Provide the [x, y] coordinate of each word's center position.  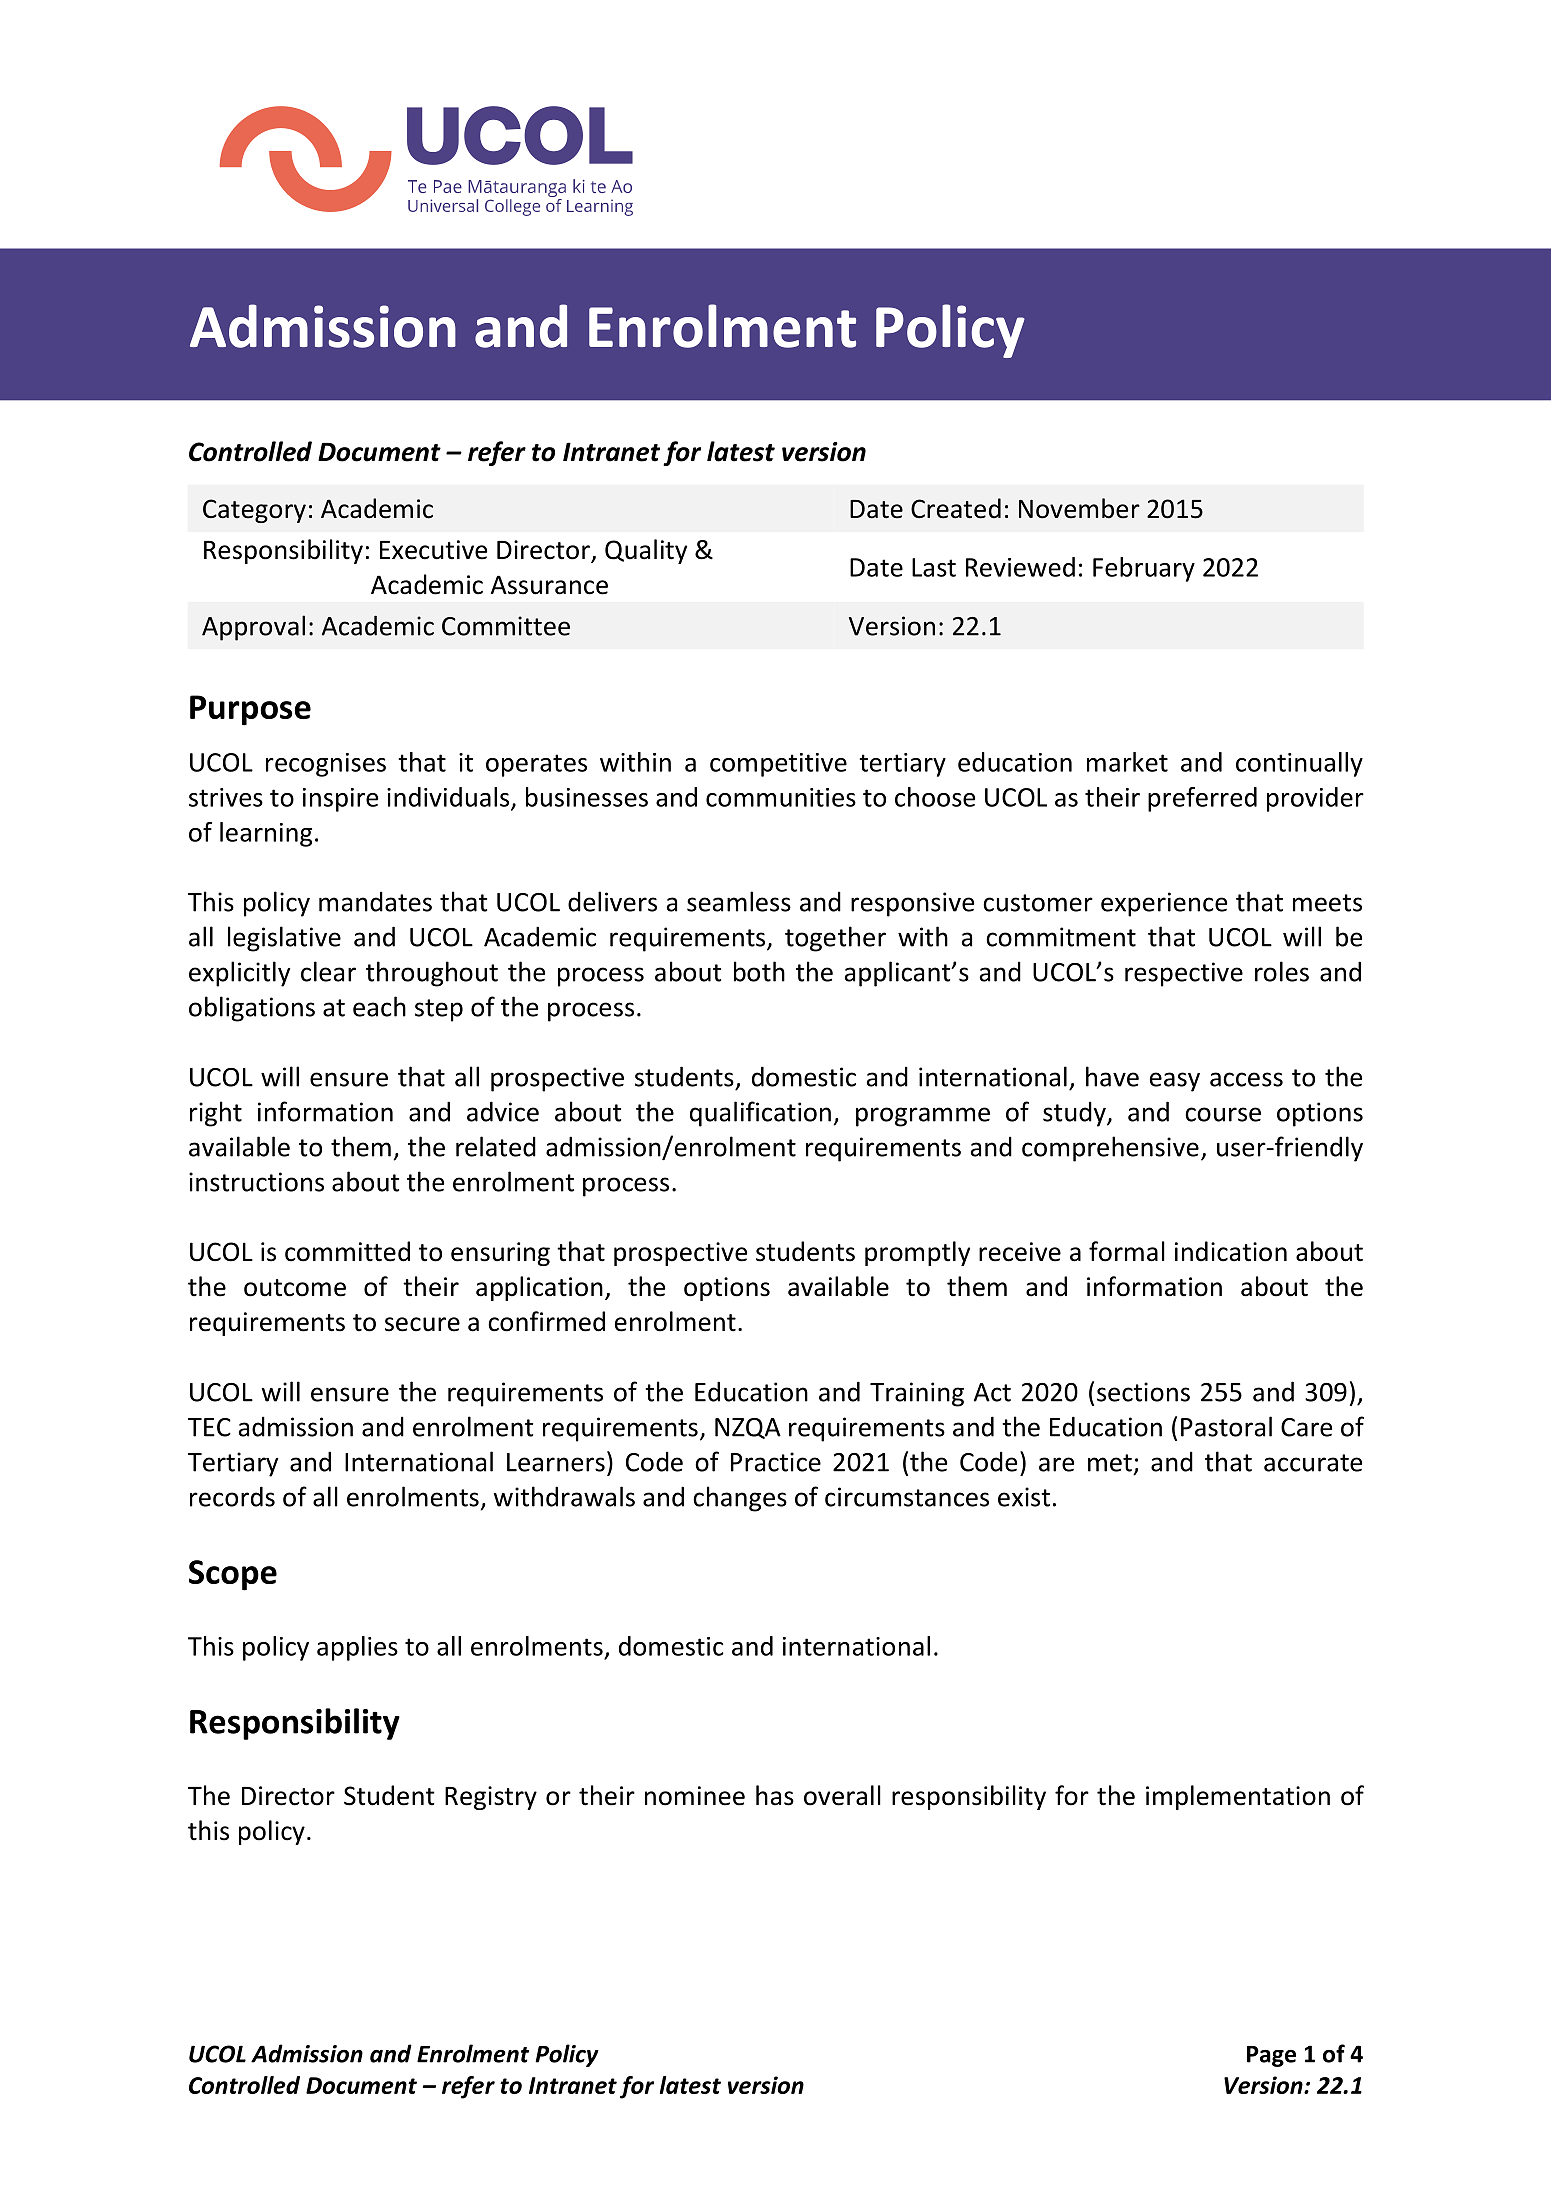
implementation [1238, 1797]
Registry [491, 1798]
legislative [284, 939]
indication [1231, 1251]
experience [1164, 904]
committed [347, 1251]
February [1144, 569]
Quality [646, 551]
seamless [739, 901]
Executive [433, 550]
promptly [917, 1253]
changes [740, 1499]
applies [357, 1648]
